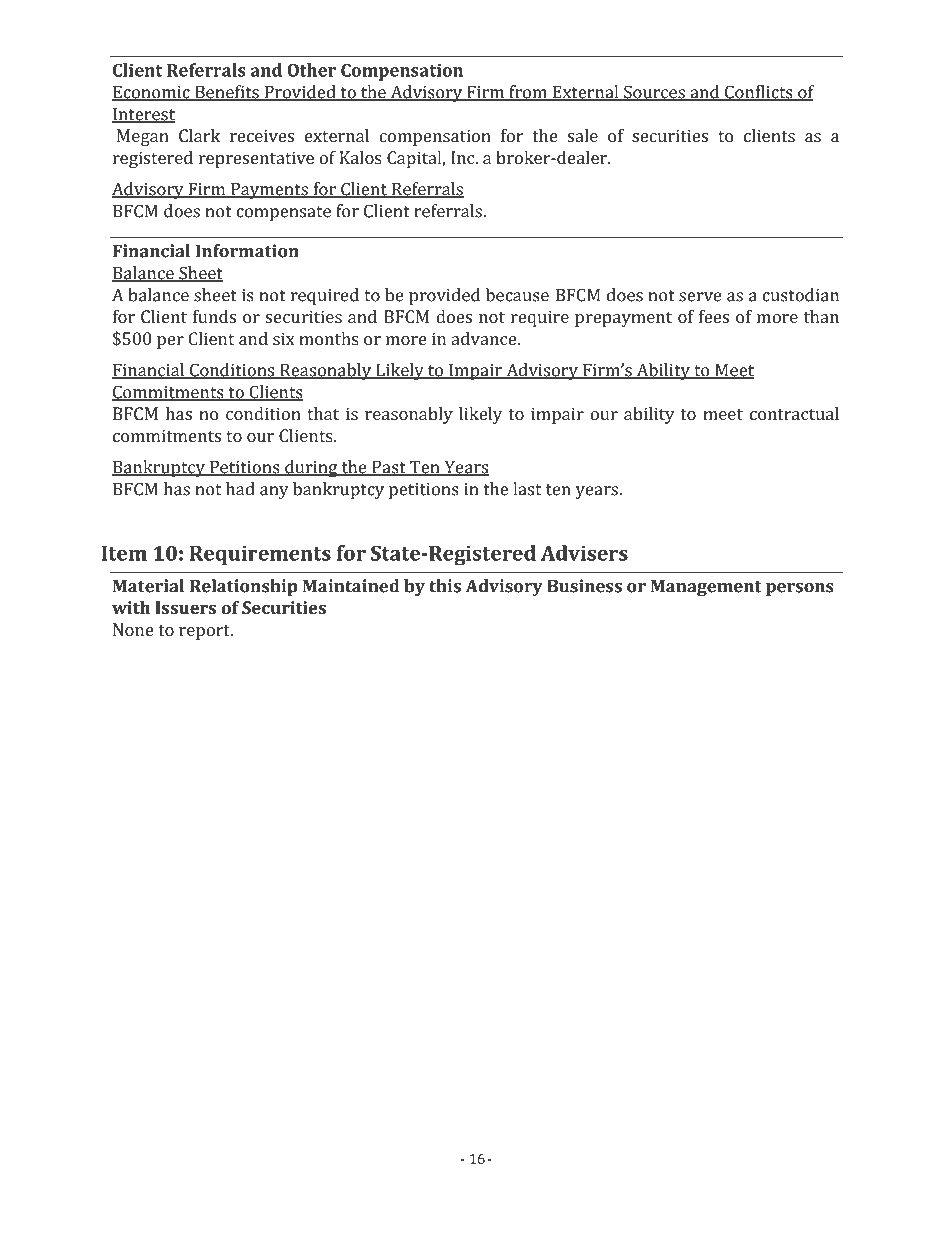 This screenshot has width=952, height=1233. I want to click on during, so click(311, 469).
